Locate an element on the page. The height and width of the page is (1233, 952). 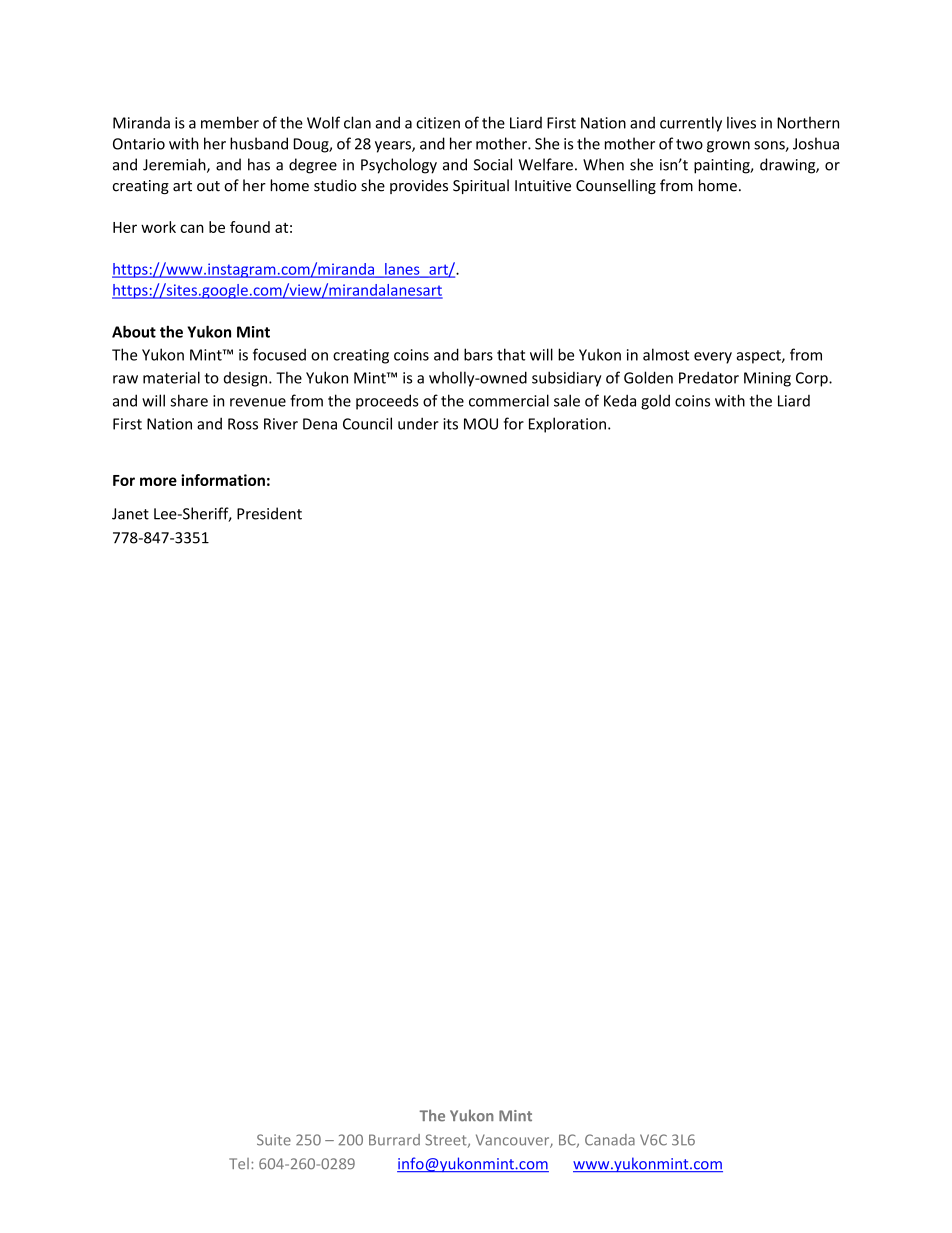
President is located at coordinates (269, 513).
